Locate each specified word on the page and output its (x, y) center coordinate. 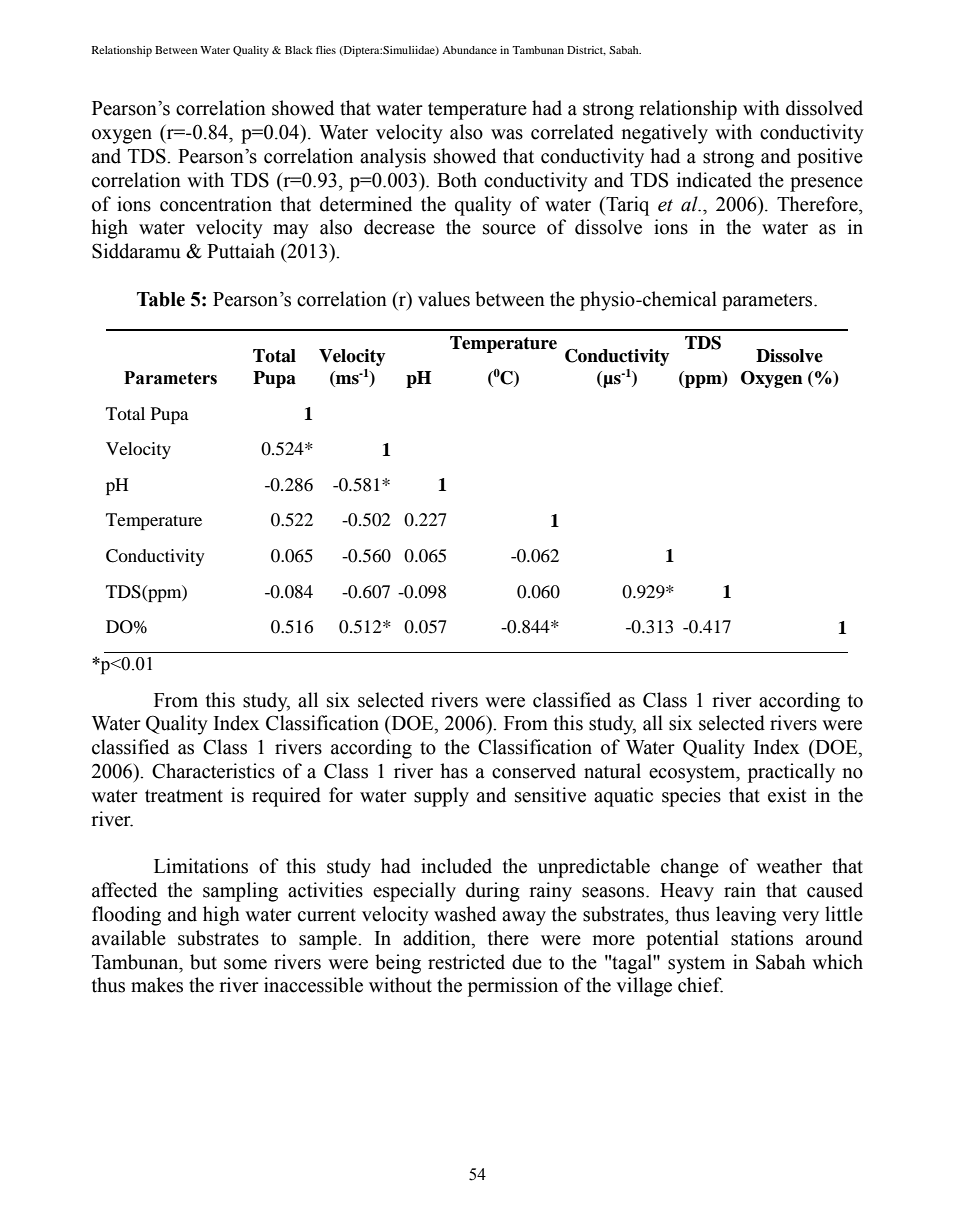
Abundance (469, 50)
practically (791, 773)
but (203, 962)
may (291, 231)
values (444, 299)
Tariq (626, 206)
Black (299, 50)
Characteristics (213, 771)
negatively (664, 134)
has (454, 771)
